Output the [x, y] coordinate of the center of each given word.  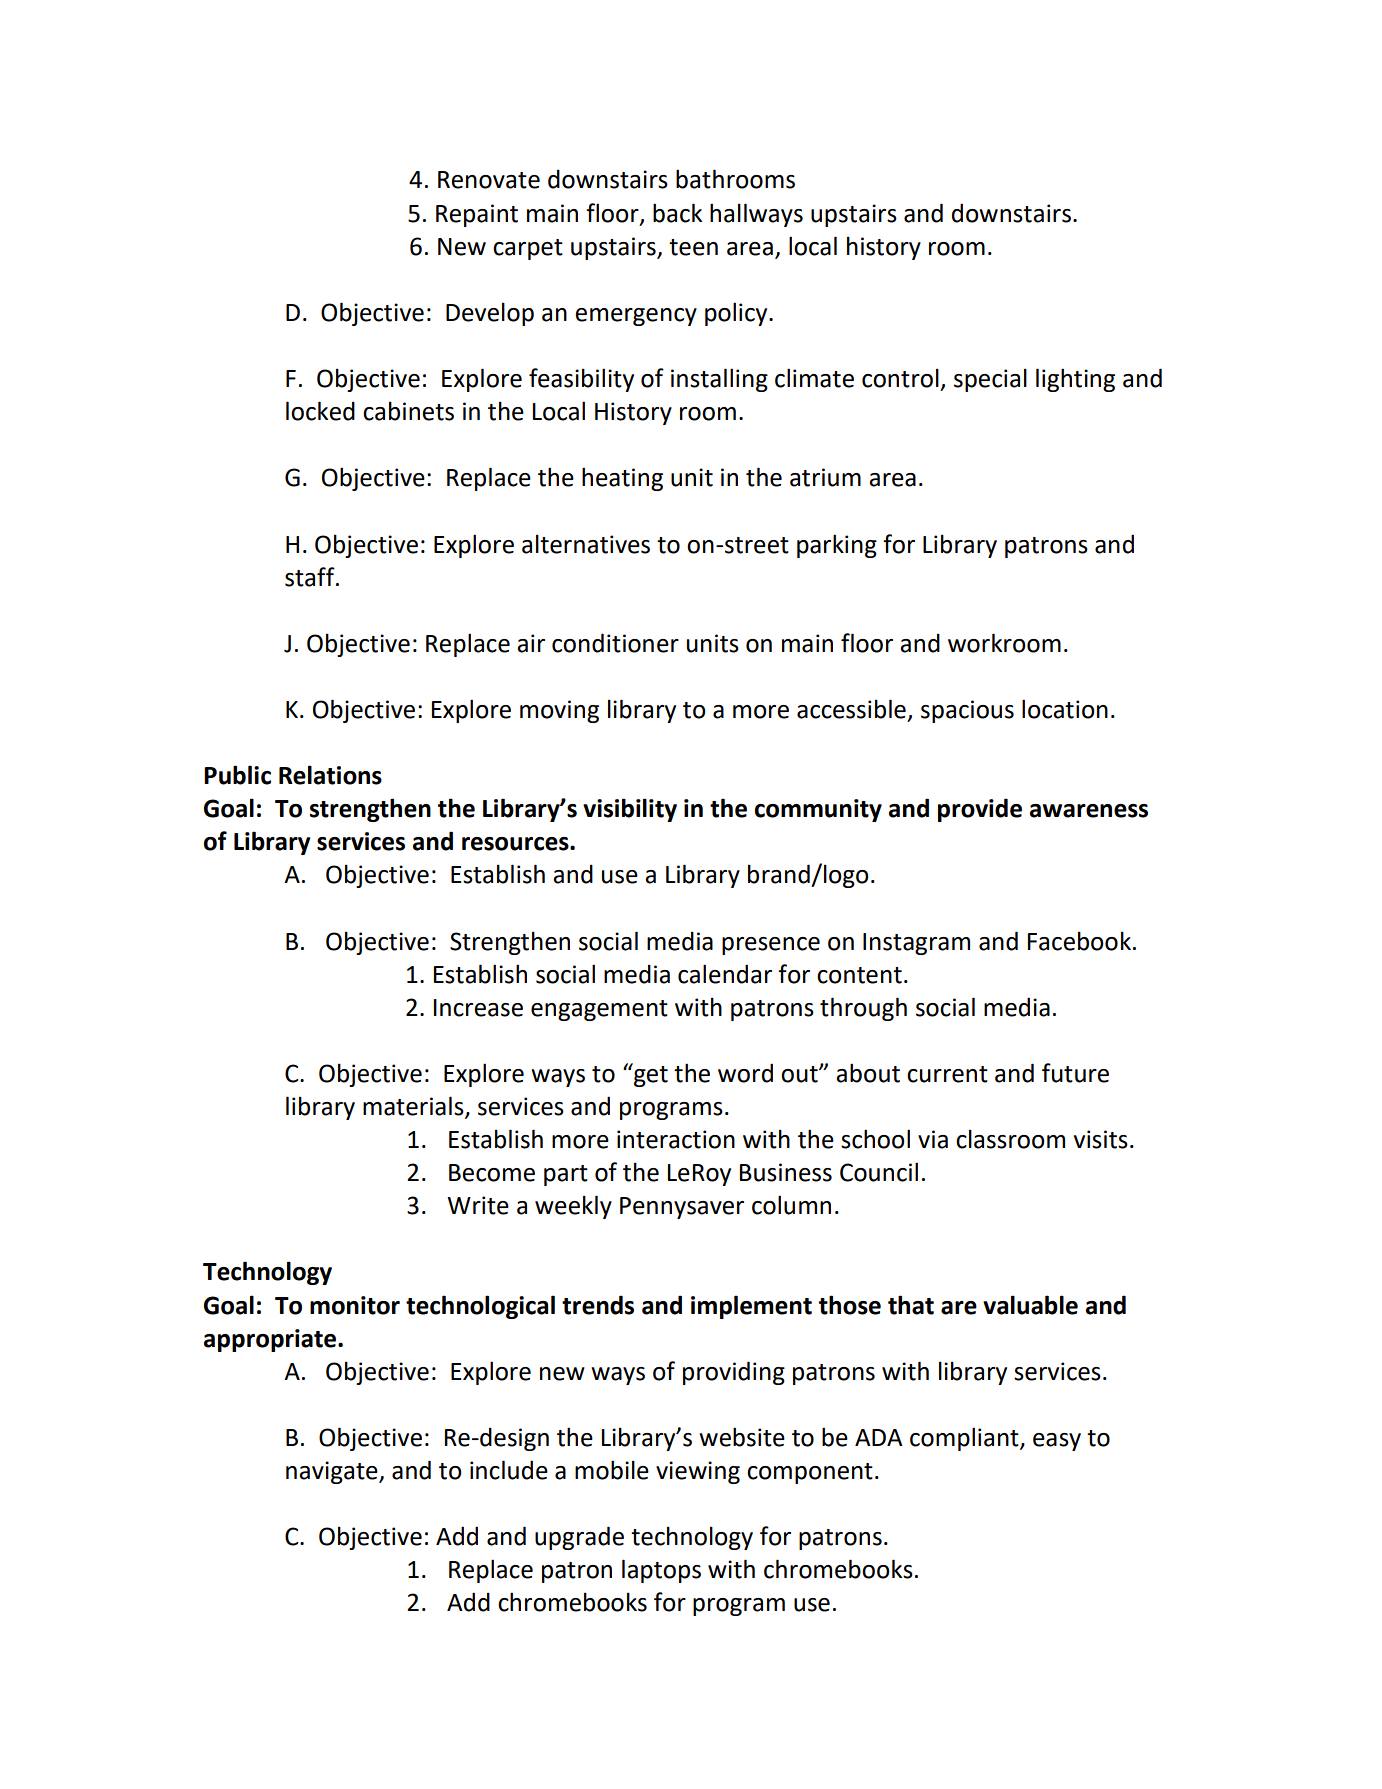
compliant [965, 1439]
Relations [330, 775]
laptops [661, 1571]
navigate [333, 1472]
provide [980, 810]
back [677, 213]
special [990, 380]
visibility [630, 810]
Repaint [477, 215]
